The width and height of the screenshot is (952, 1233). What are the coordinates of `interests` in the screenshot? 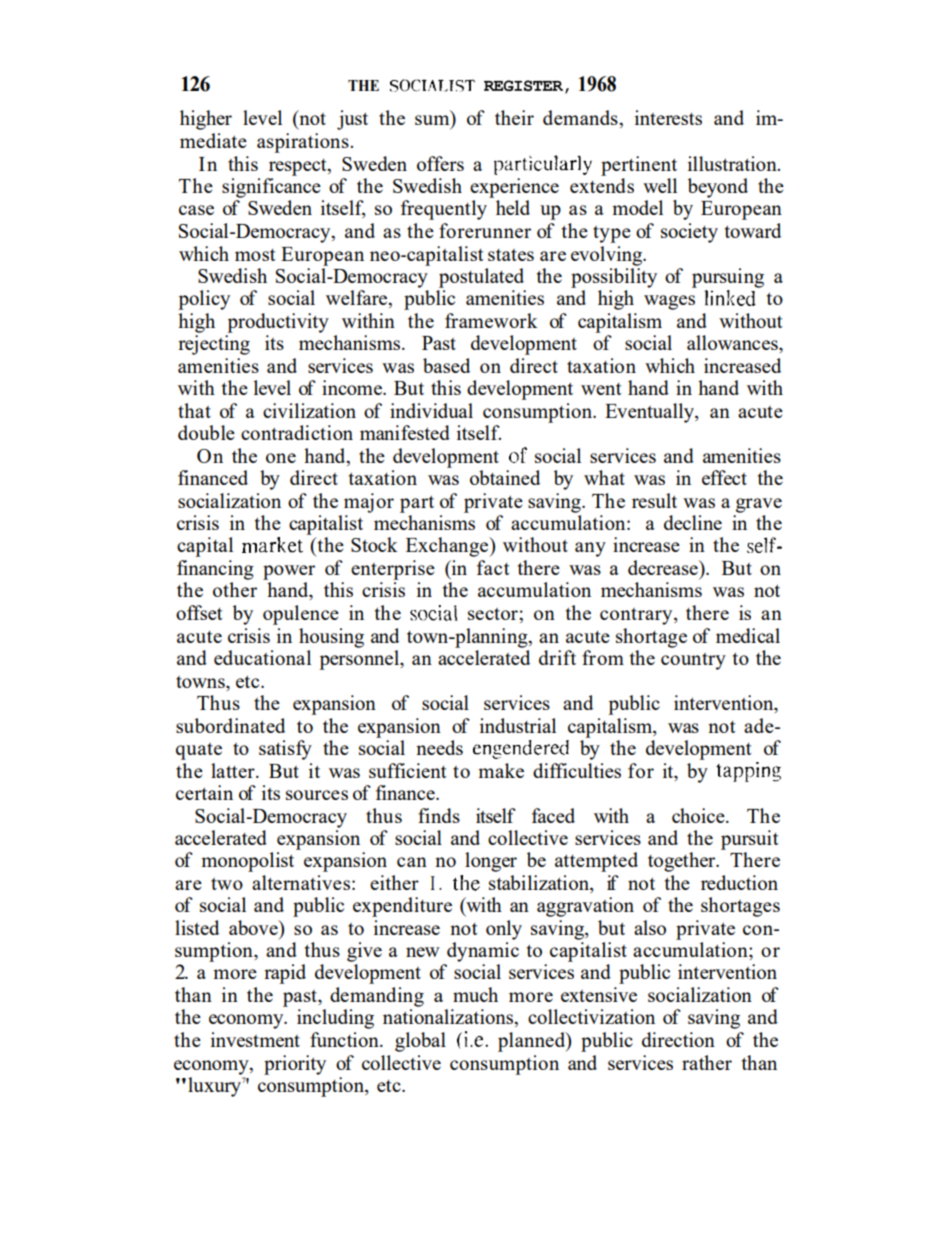 It's located at (668, 117).
